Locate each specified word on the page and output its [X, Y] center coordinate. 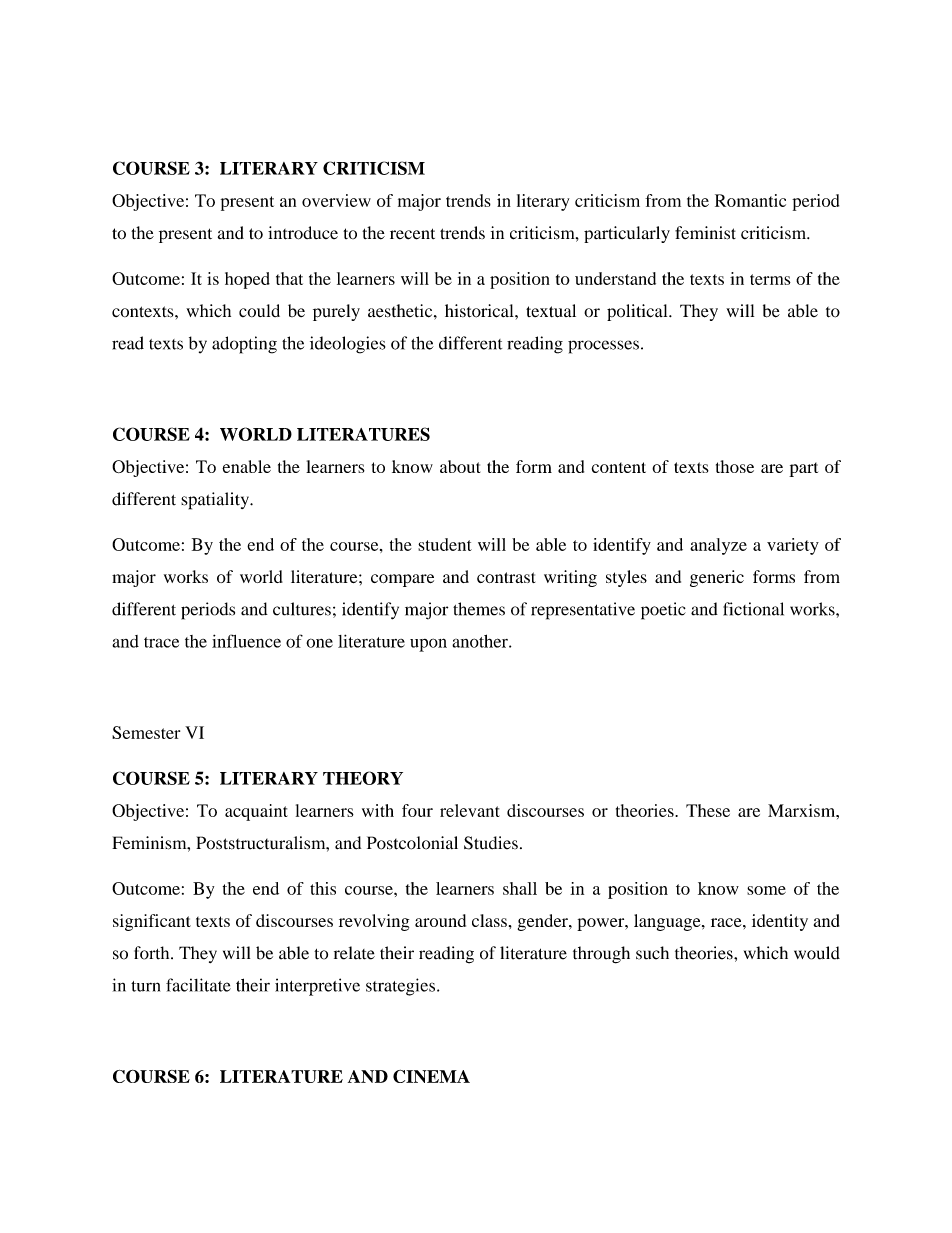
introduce [303, 233]
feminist [705, 233]
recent [412, 234]
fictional [753, 609]
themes [479, 609]
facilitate [198, 985]
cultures [302, 609]
